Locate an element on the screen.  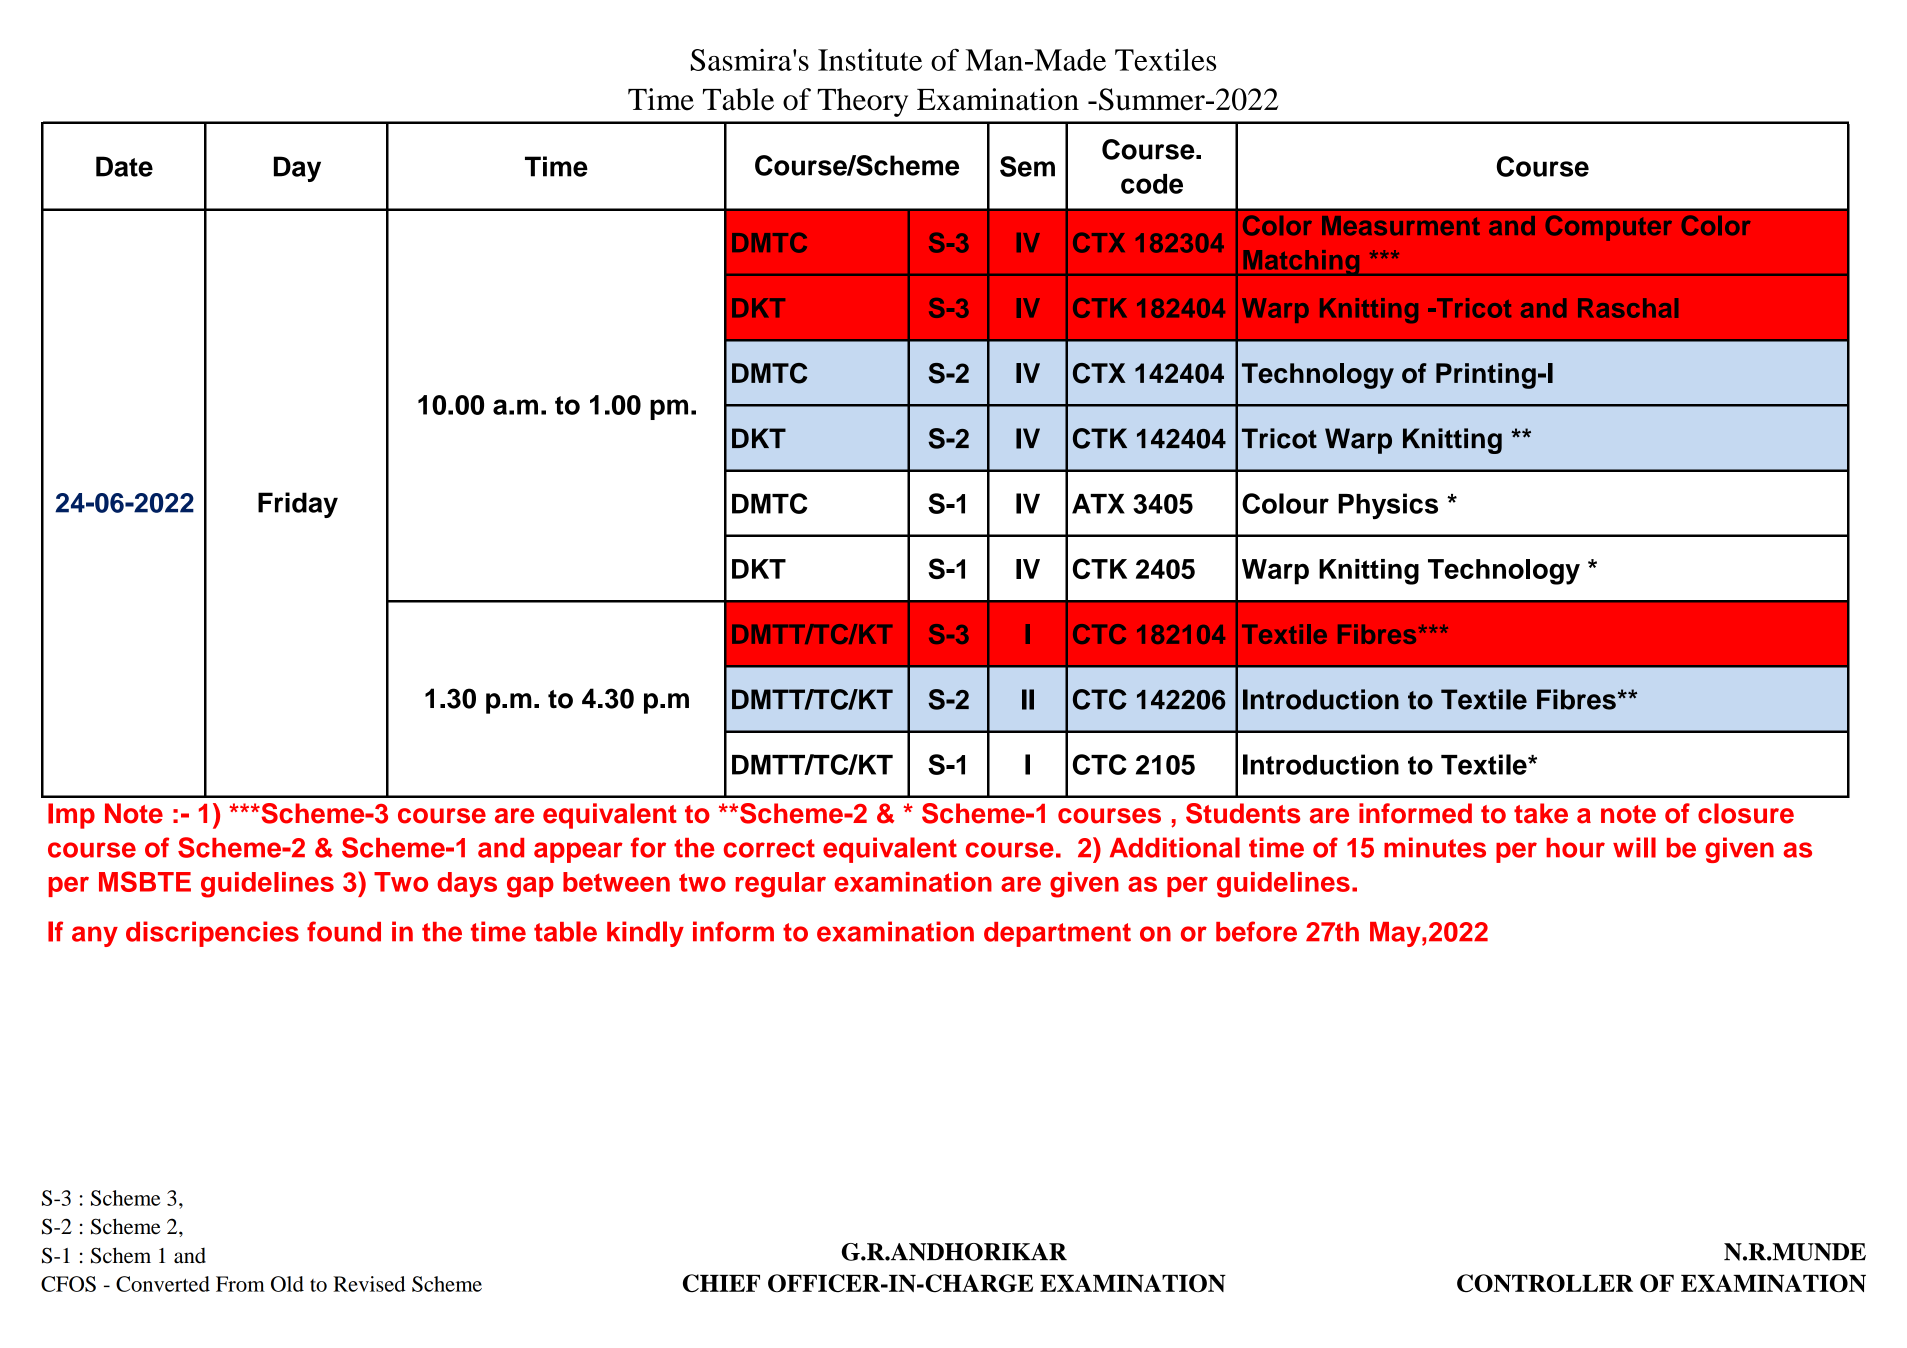
CONTROLLER is located at coordinates (1545, 1283).
